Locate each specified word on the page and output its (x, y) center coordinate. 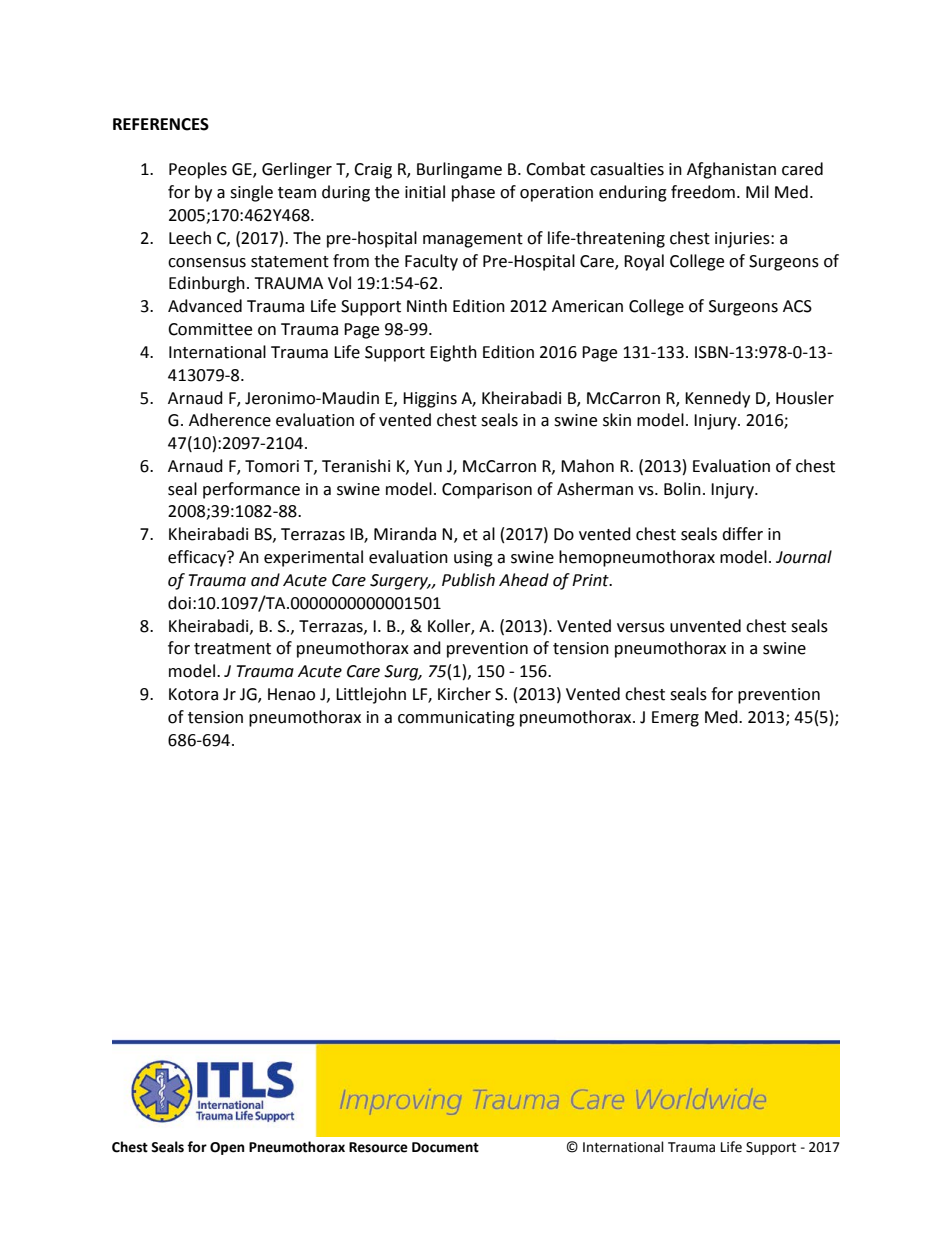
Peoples (198, 170)
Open (227, 1148)
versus (641, 628)
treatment (232, 649)
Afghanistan (731, 170)
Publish (468, 580)
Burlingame (459, 170)
